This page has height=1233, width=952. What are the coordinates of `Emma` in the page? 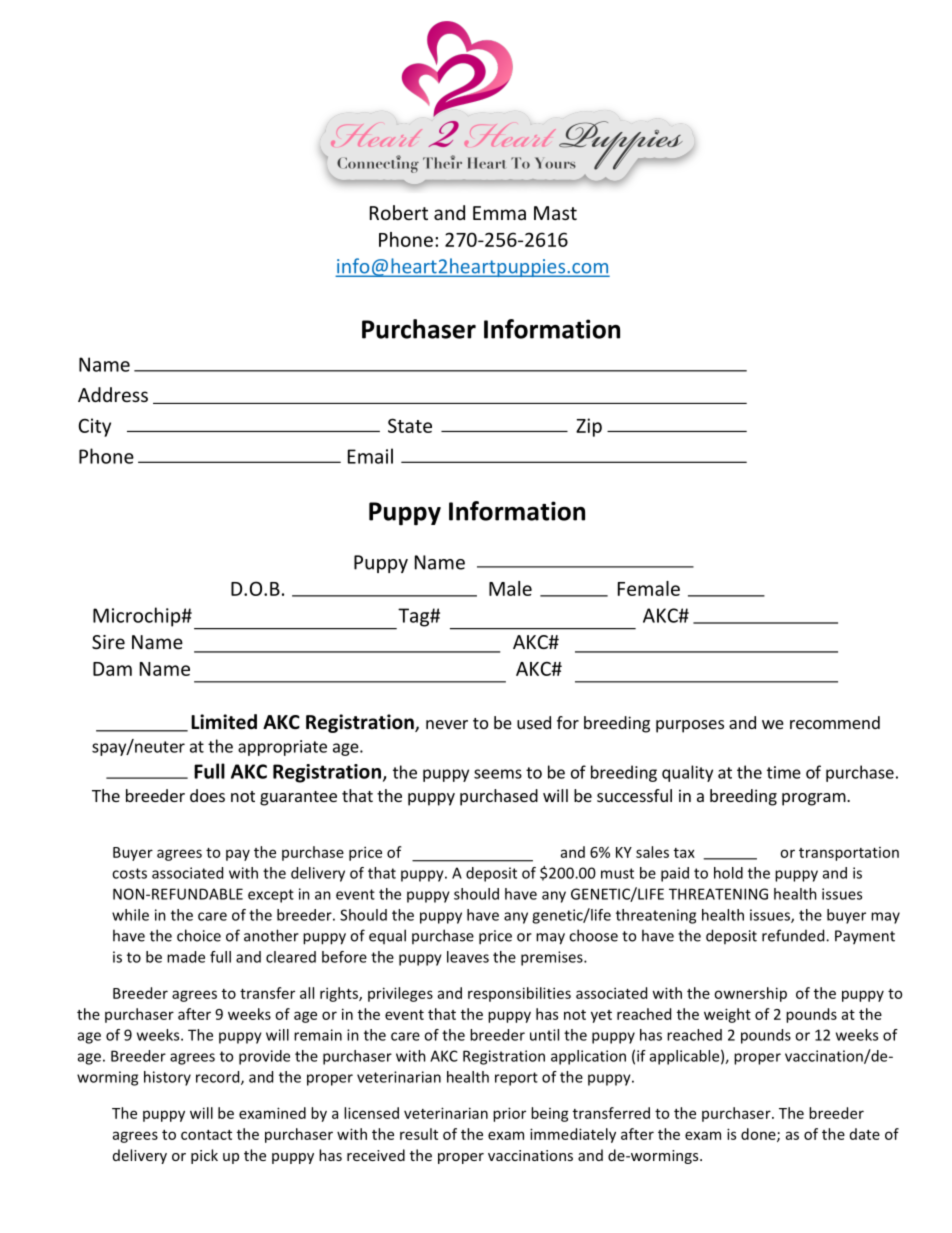 It's located at (499, 213).
